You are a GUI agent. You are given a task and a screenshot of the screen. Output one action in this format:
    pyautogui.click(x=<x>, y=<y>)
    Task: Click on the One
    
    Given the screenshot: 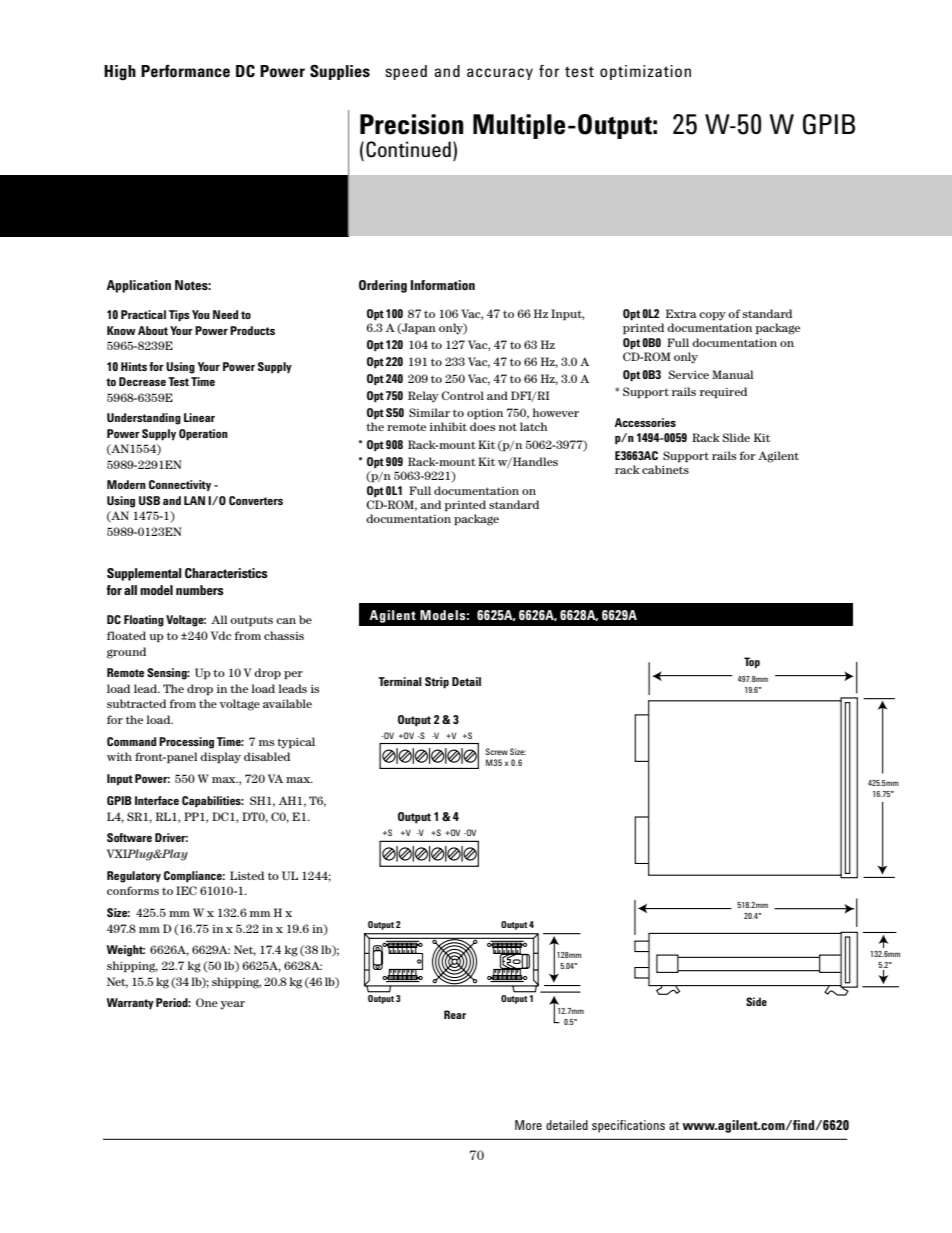 What is the action you would take?
    pyautogui.click(x=207, y=1002)
